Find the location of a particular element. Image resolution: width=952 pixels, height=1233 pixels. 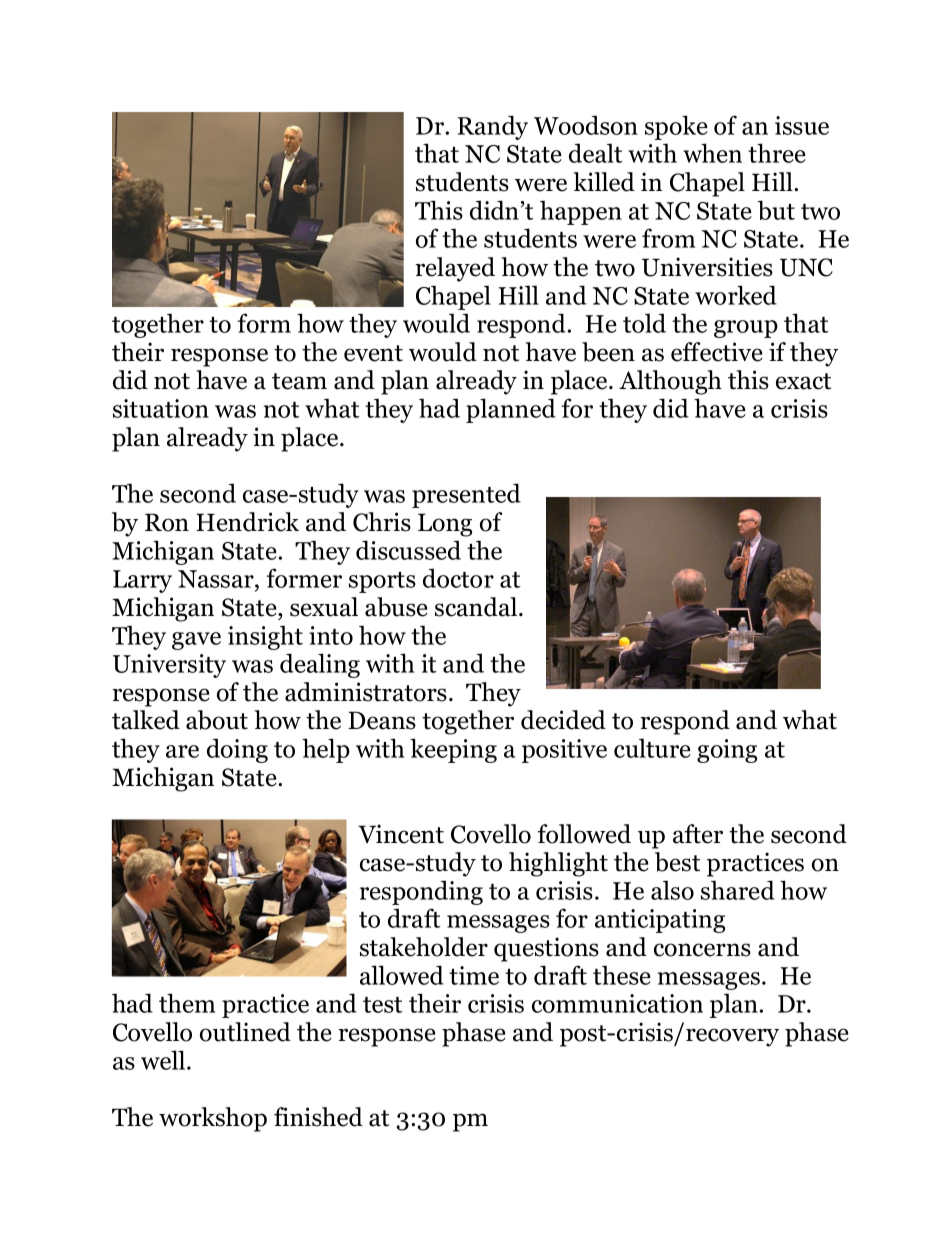

keeping is located at coordinates (453, 750).
